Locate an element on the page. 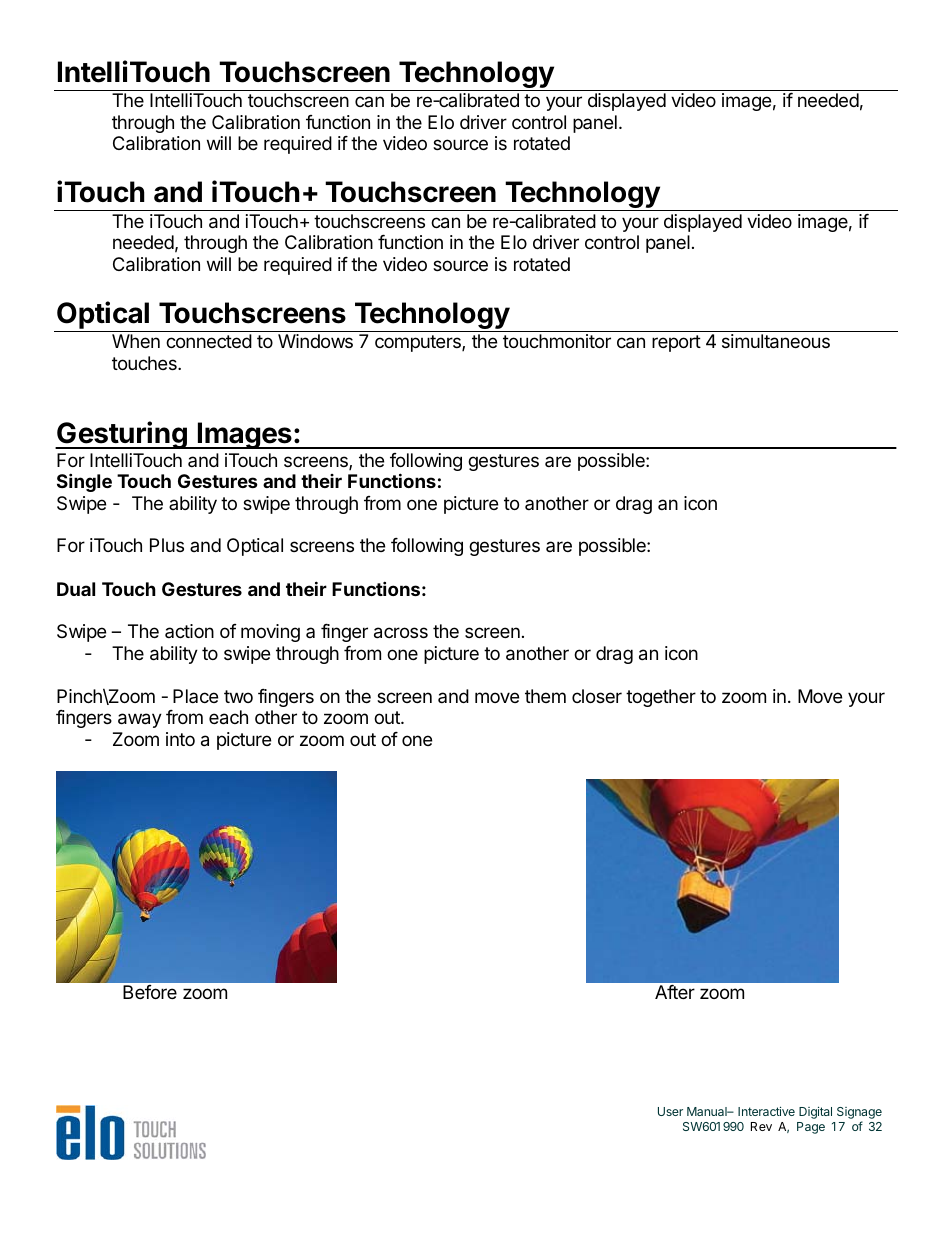 The image size is (952, 1233). computers is located at coordinates (419, 343).
